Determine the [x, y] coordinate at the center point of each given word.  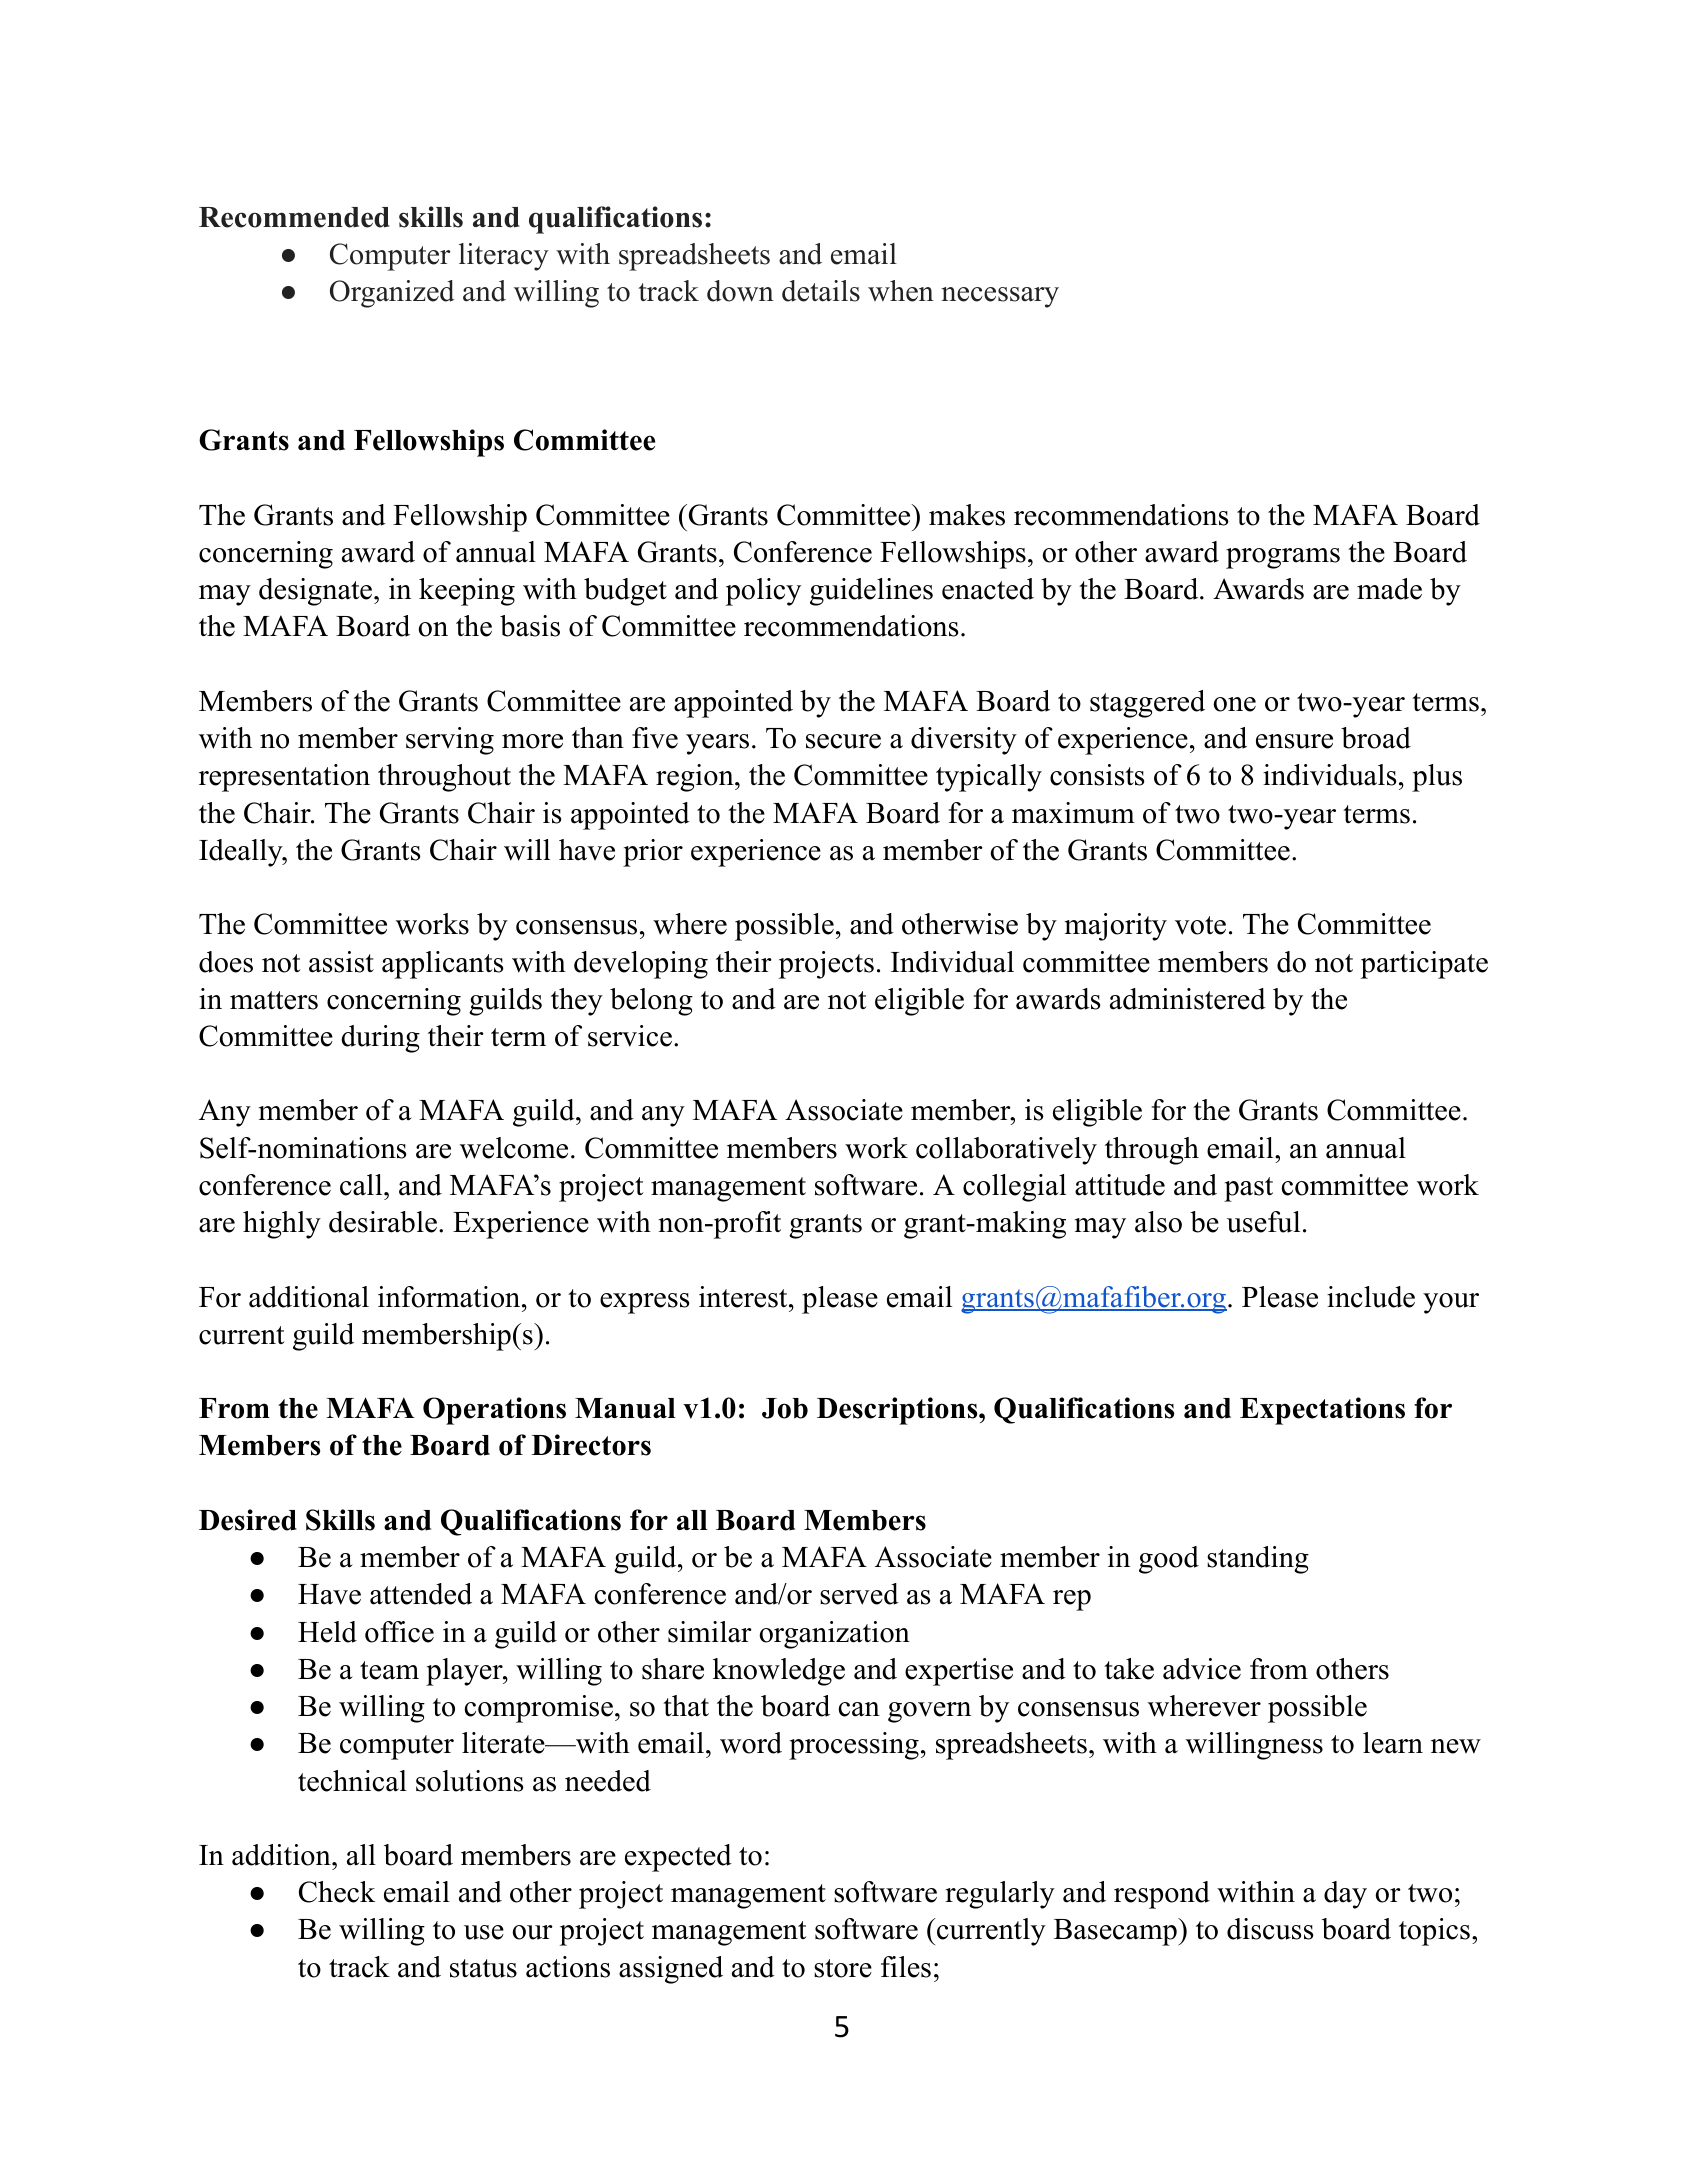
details [821, 291]
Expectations [1322, 1411]
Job [785, 1408]
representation [284, 778]
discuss [1270, 1929]
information [450, 1297]
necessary [1000, 297]
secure [843, 741]
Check [337, 1892]
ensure [1294, 741]
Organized [392, 294]
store [843, 1968]
